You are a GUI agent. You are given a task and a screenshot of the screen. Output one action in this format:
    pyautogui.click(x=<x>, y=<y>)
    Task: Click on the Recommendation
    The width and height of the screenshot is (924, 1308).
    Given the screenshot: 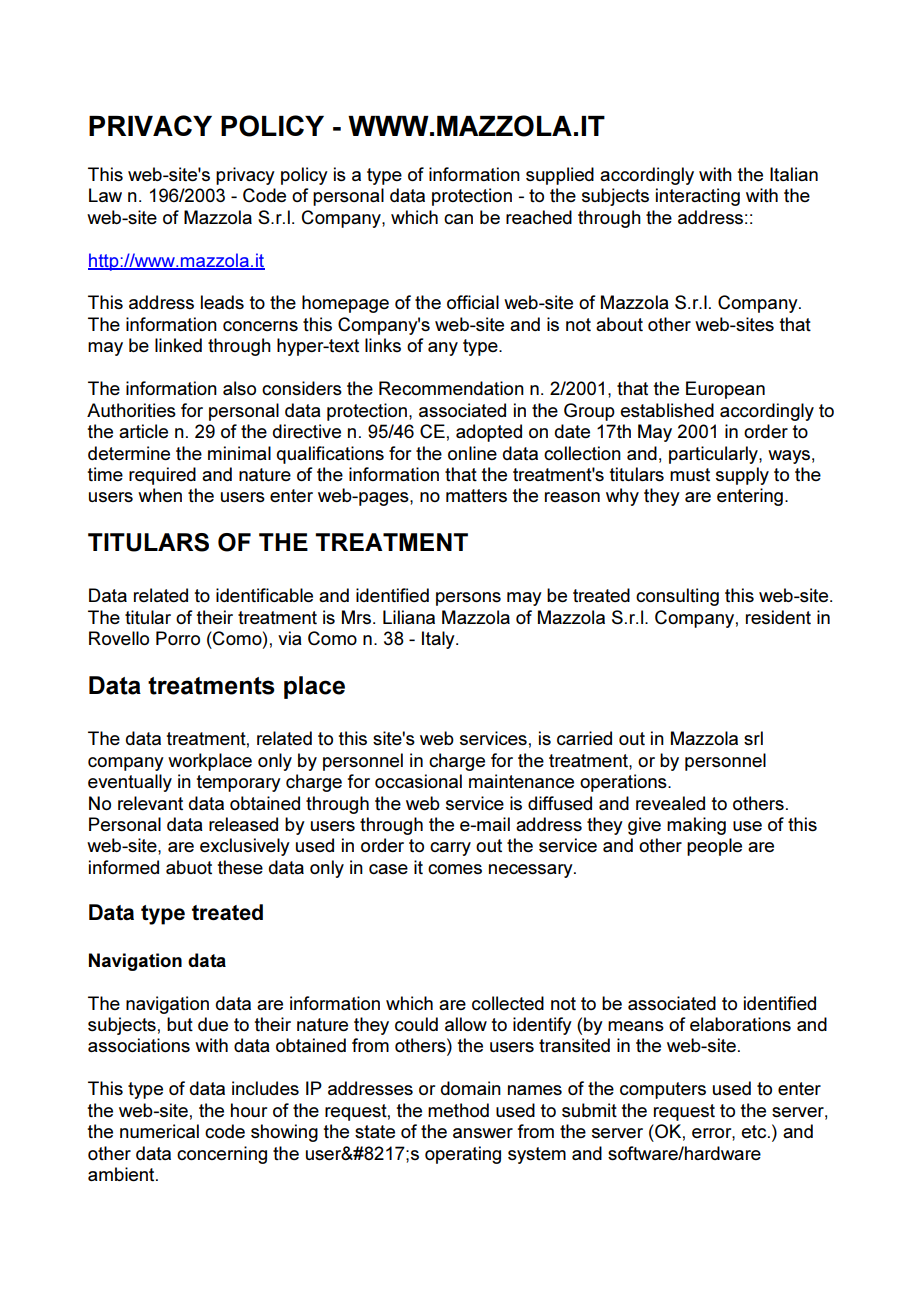 What is the action you would take?
    pyautogui.click(x=451, y=388)
